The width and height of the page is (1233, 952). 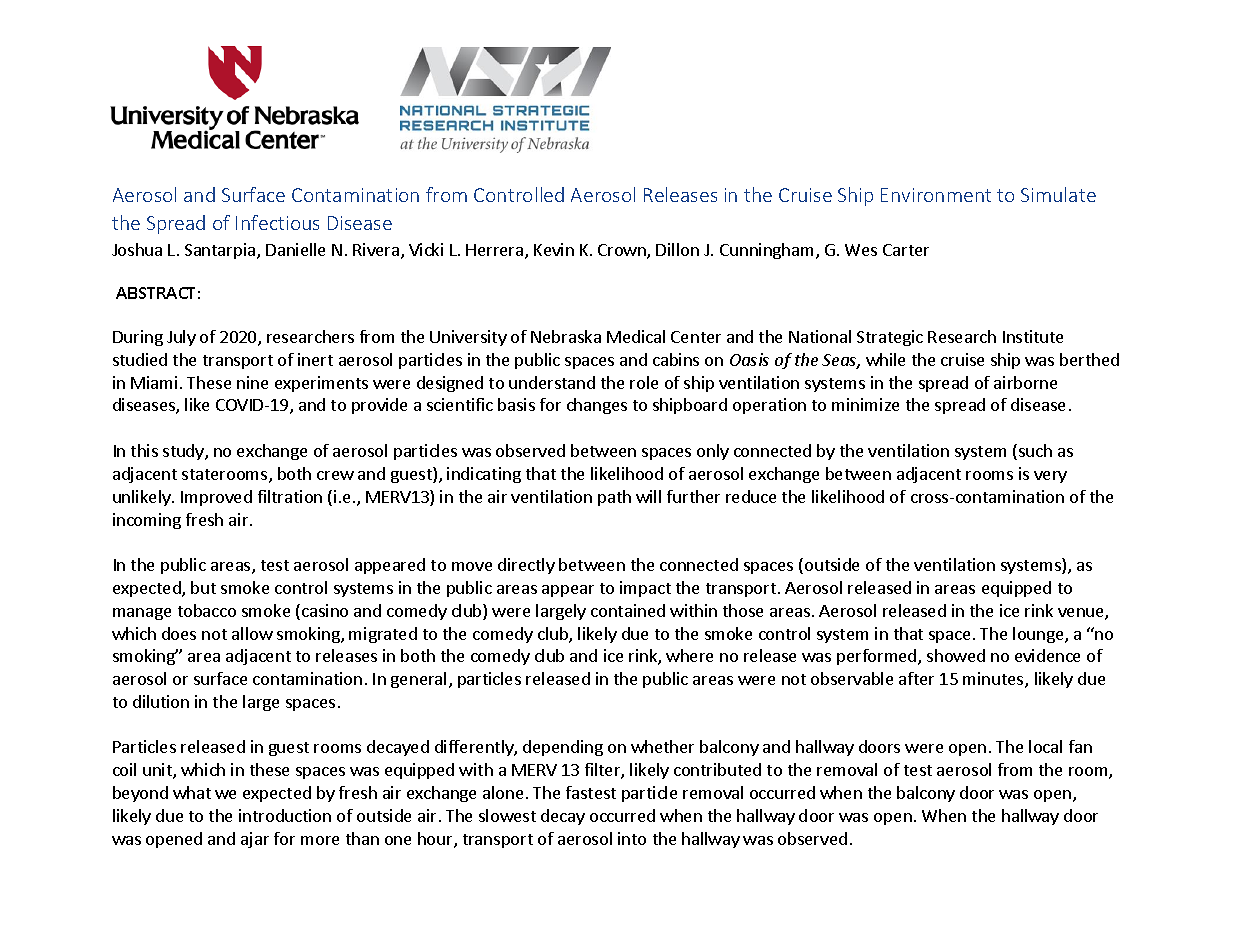 I want to click on Infectious, so click(x=277, y=222).
